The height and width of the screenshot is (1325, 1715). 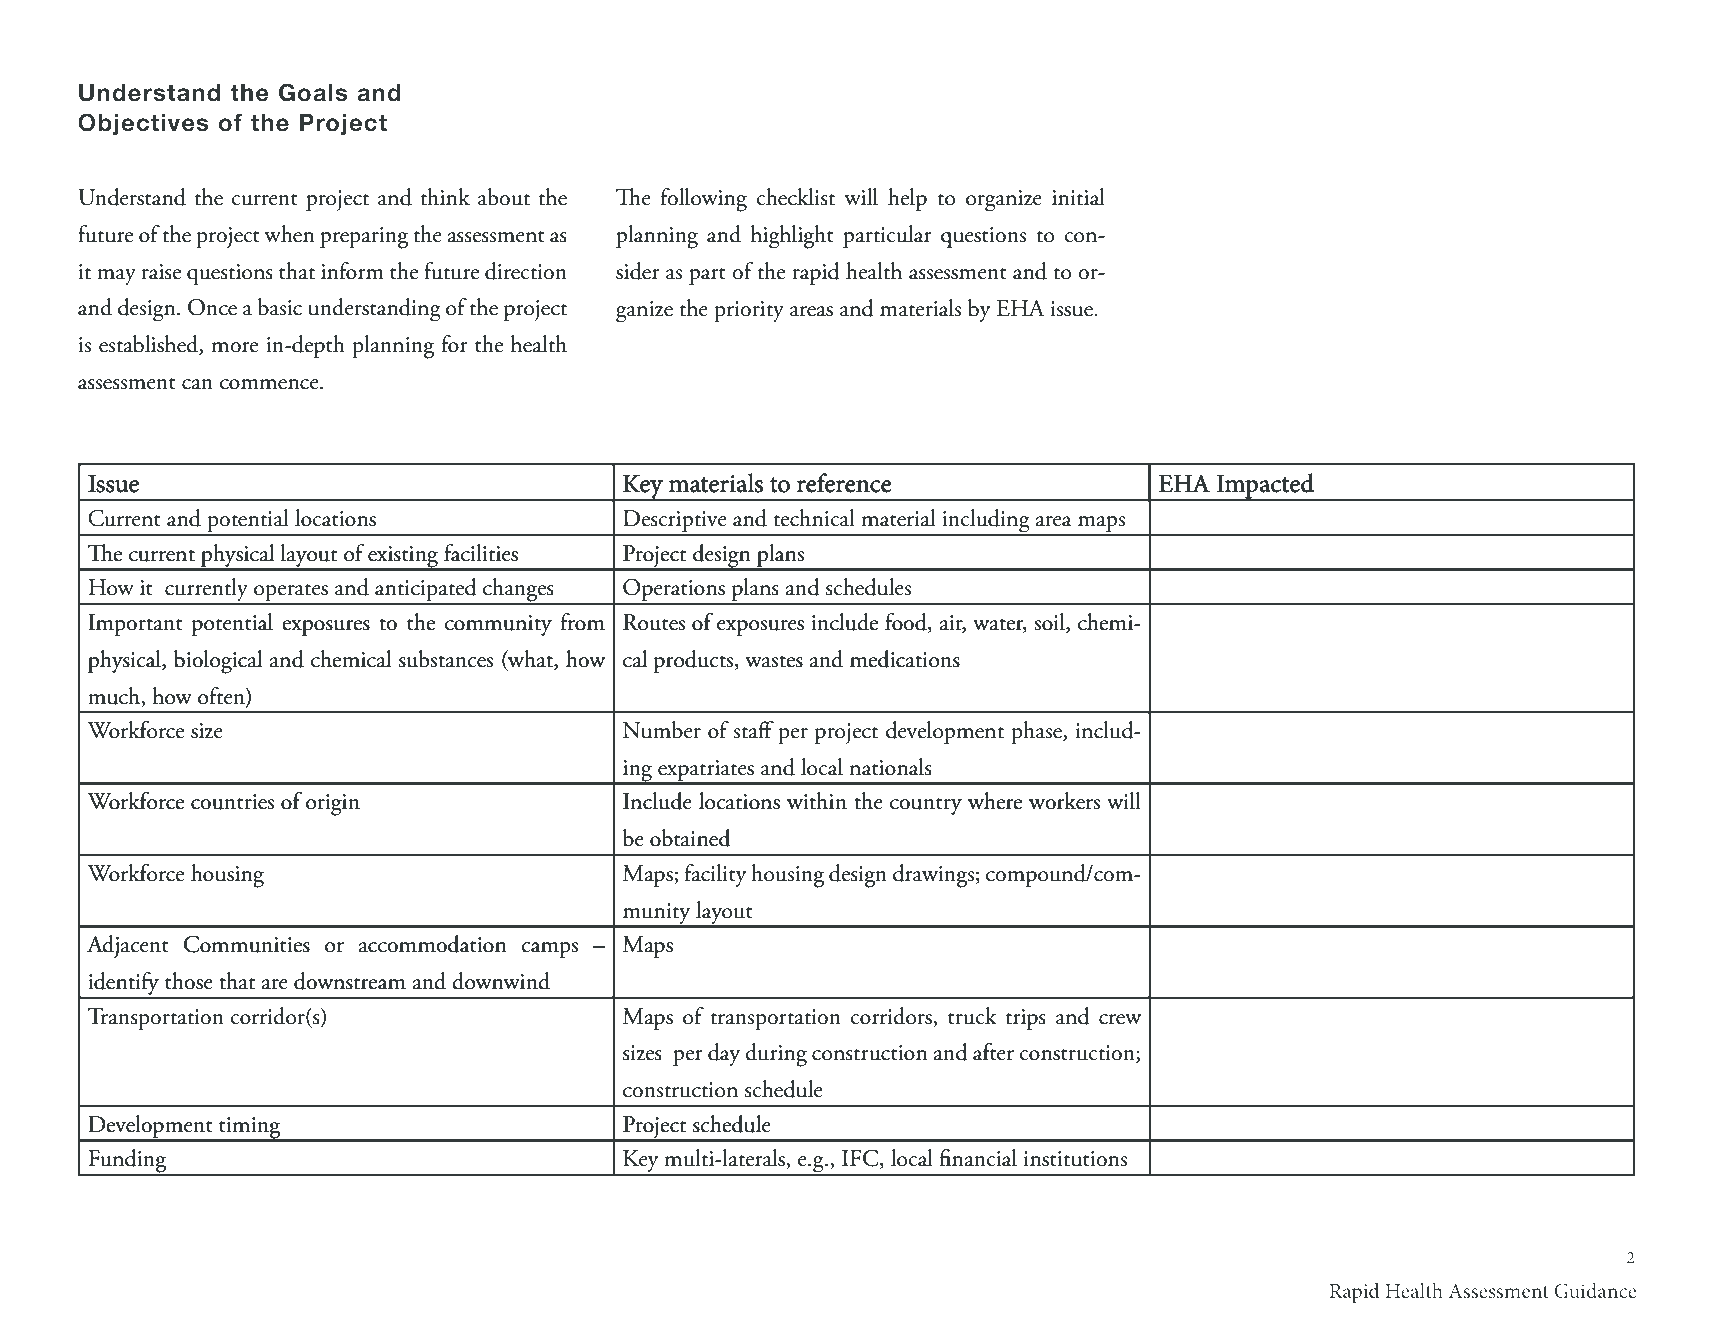 I want to click on often, so click(x=222, y=696).
